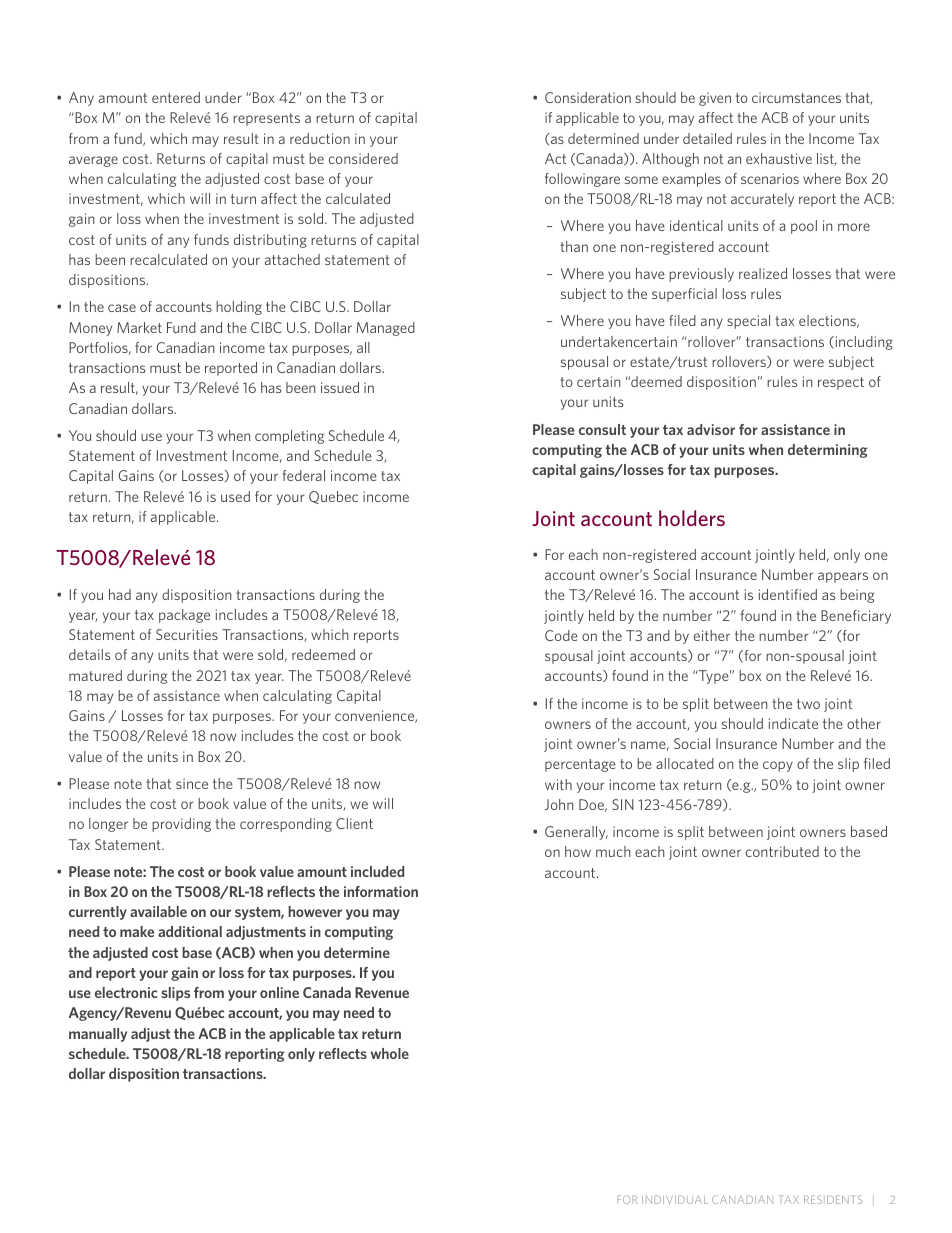 The image size is (952, 1233). What do you see at coordinates (782, 851) in the screenshot?
I see `contributed` at bounding box center [782, 851].
